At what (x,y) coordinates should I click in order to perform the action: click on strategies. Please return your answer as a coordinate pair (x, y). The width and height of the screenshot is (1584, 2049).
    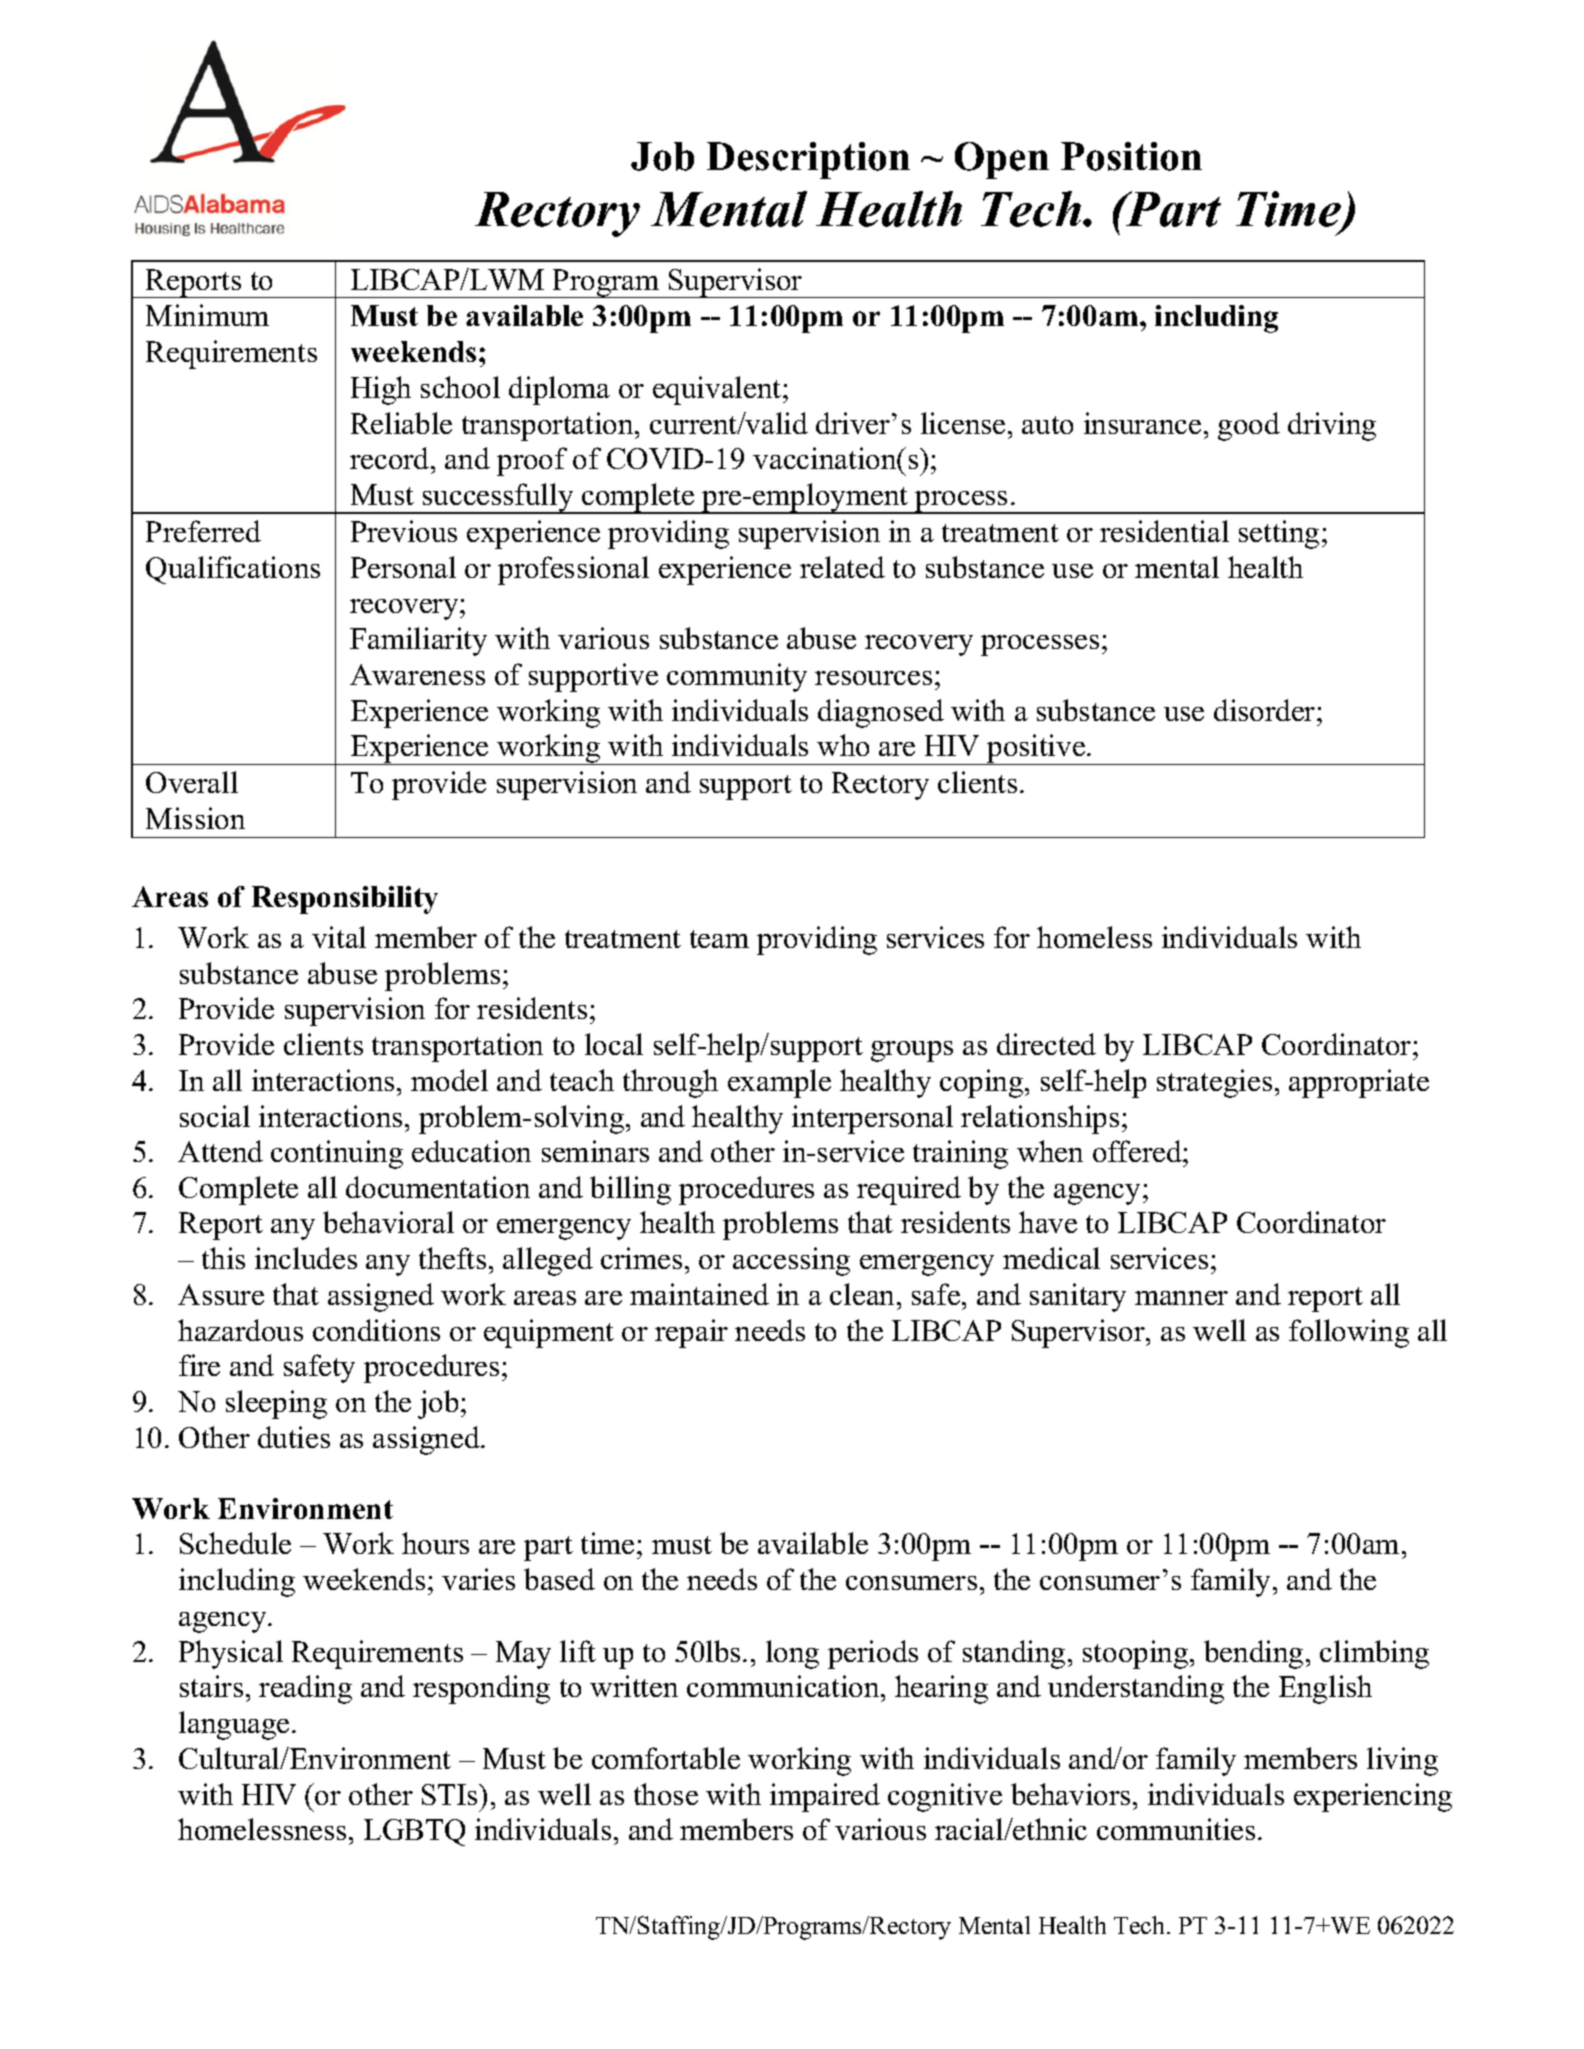
    Looking at the image, I should click on (1214, 1083).
